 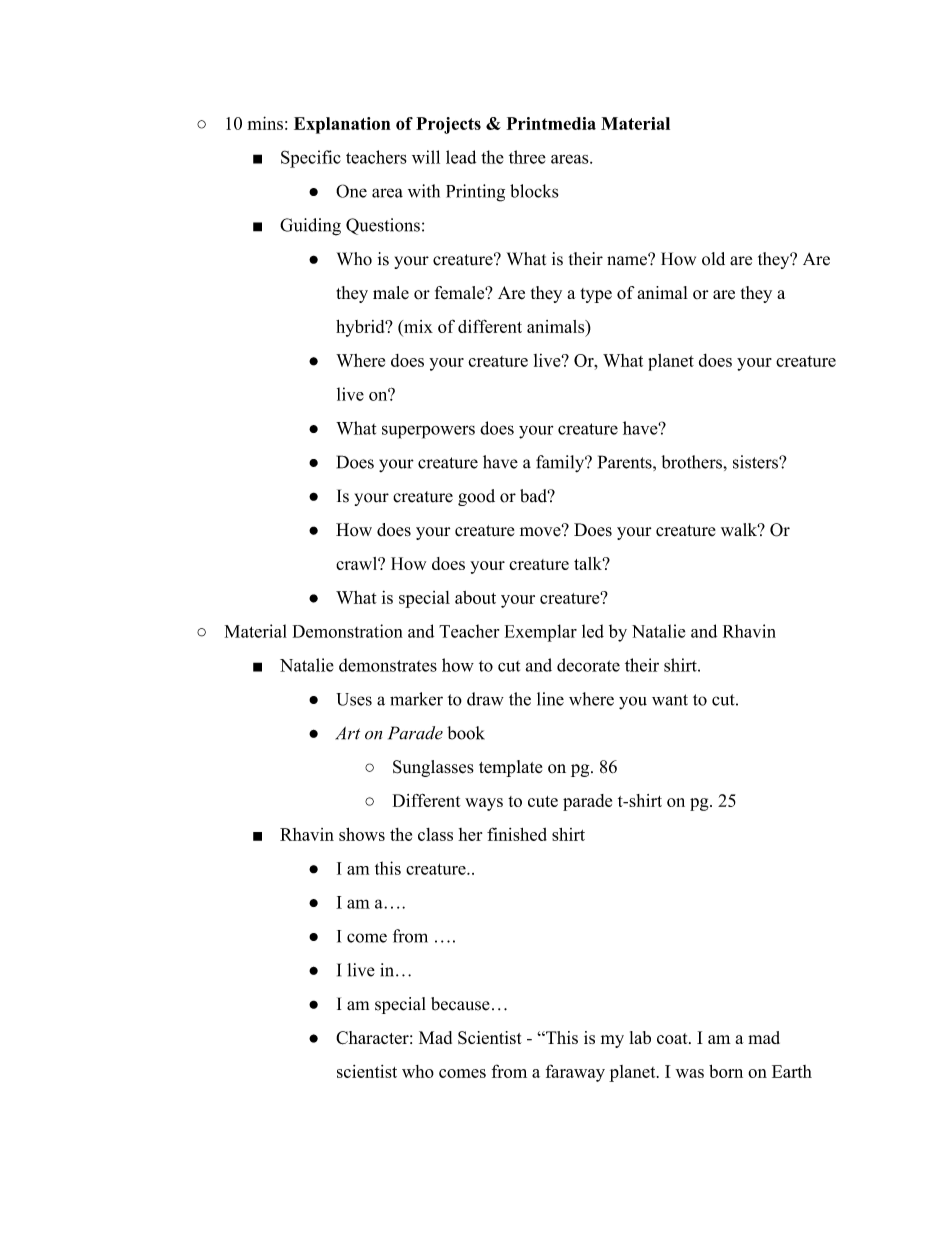 I want to click on sisters, so click(x=756, y=462).
